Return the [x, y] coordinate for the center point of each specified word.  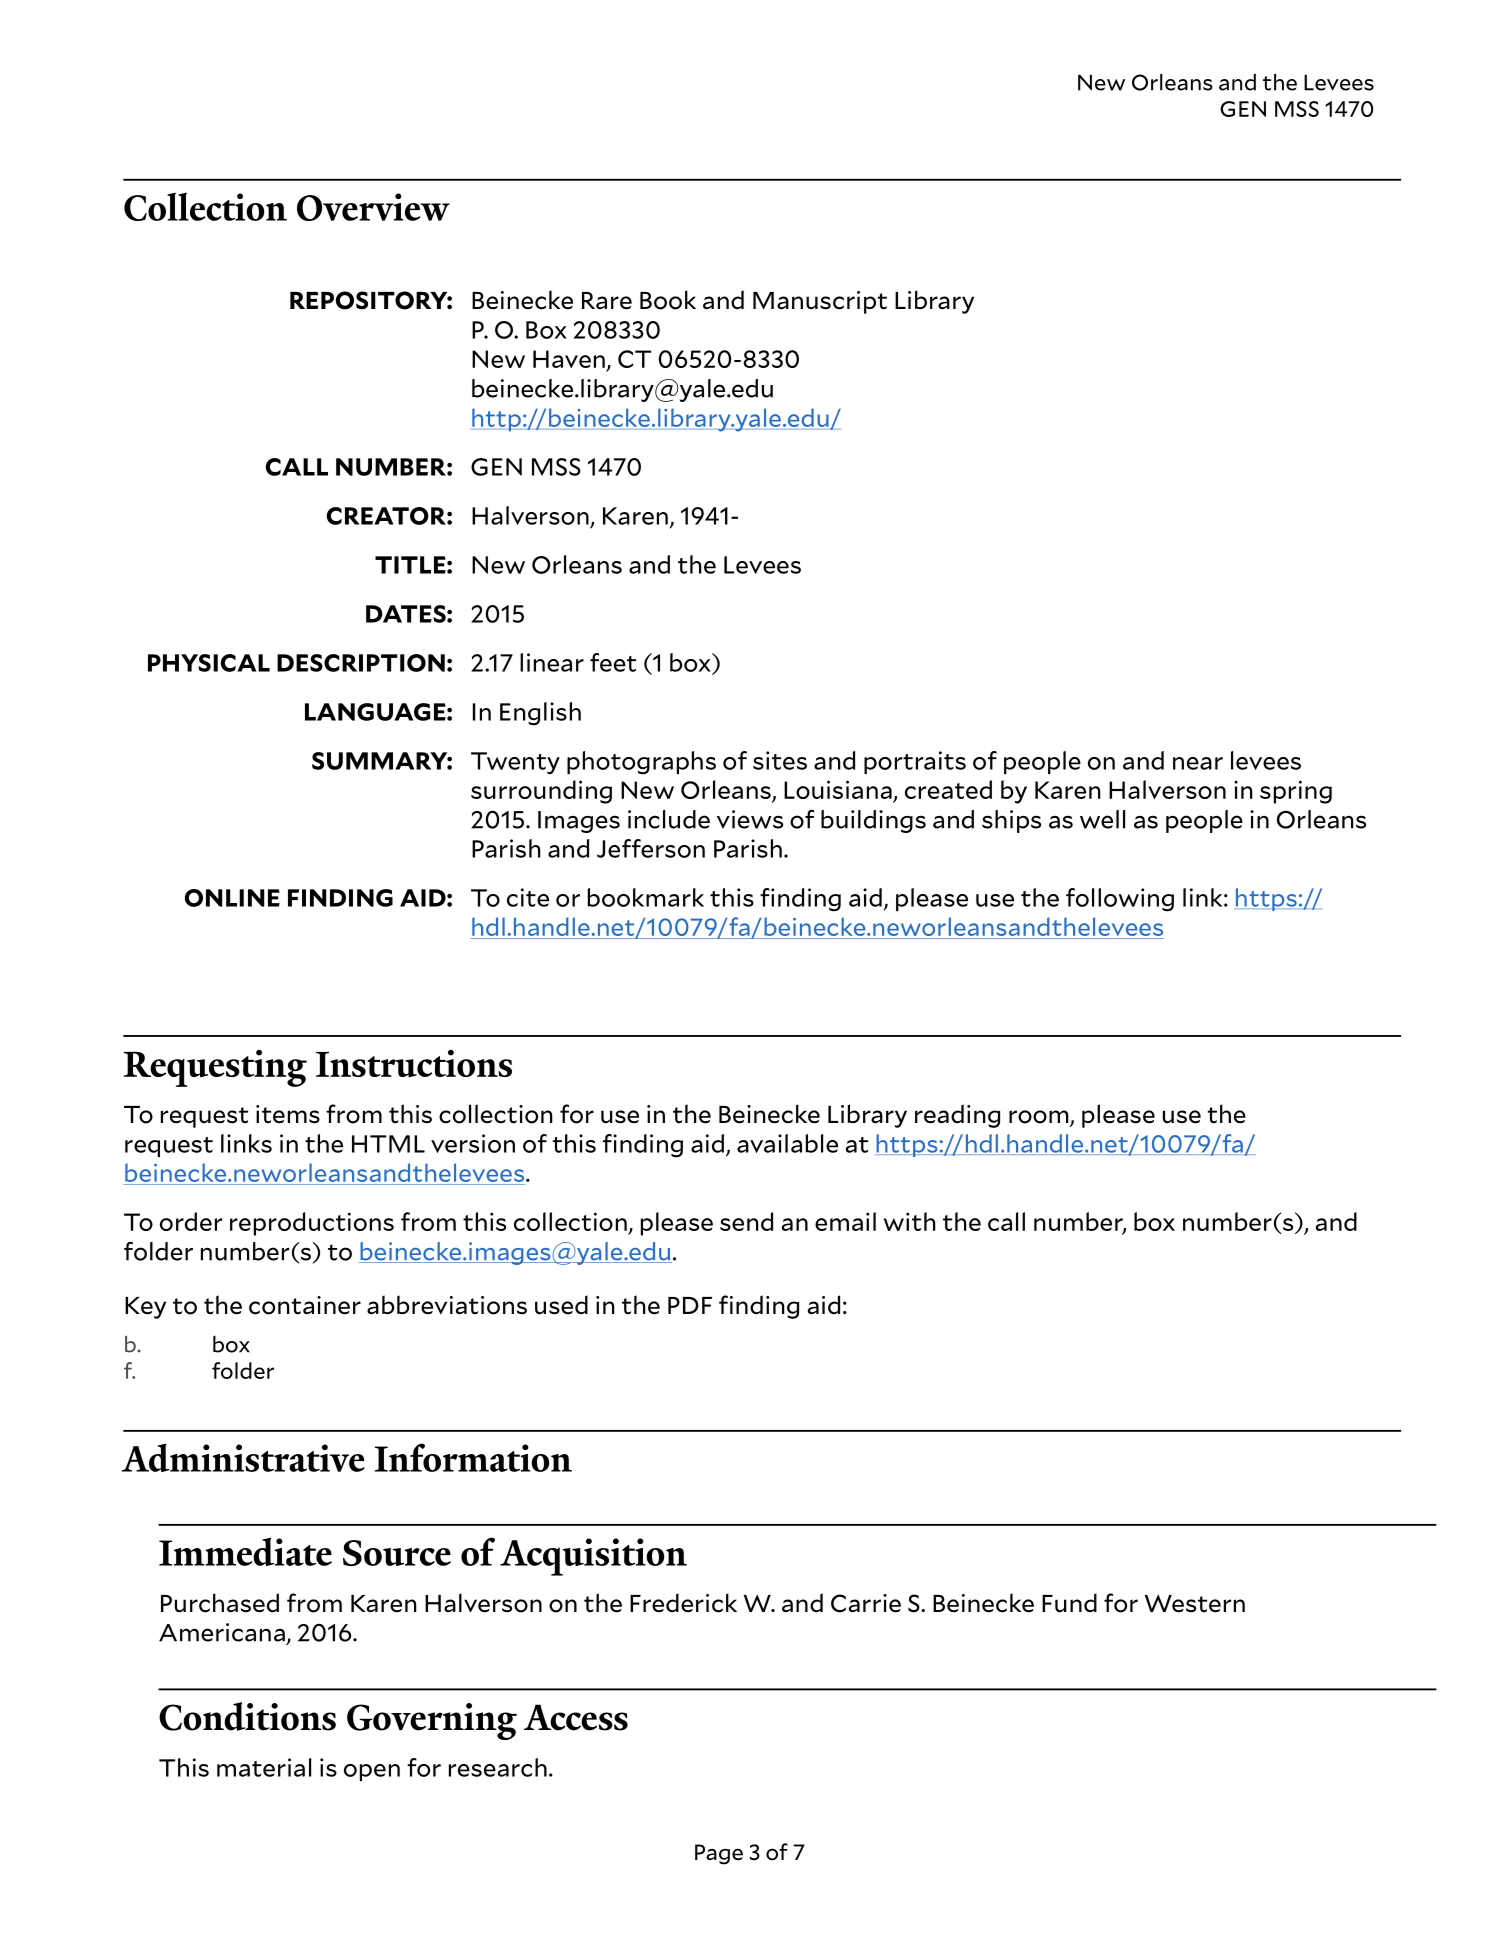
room [1040, 1118]
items [288, 1114]
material [264, 1767]
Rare [607, 301]
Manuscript [820, 302]
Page [719, 1854]
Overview [373, 207]
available [787, 1143]
